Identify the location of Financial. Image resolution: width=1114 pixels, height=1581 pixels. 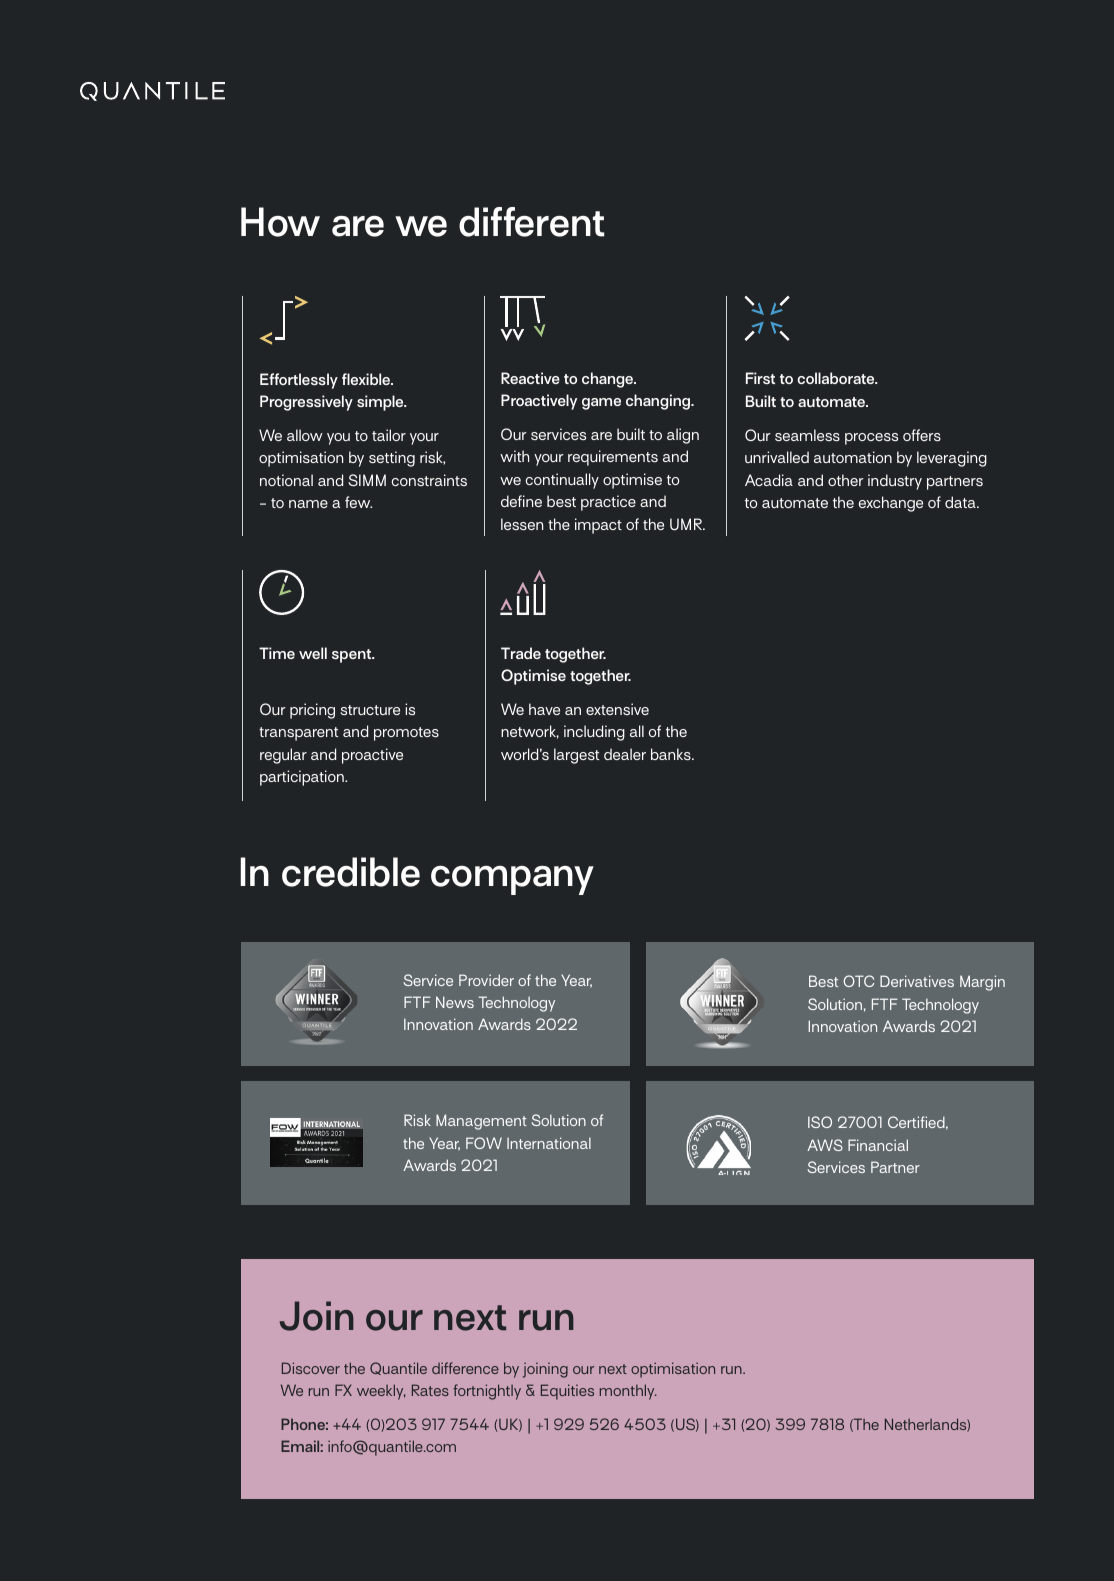
(878, 1145).
